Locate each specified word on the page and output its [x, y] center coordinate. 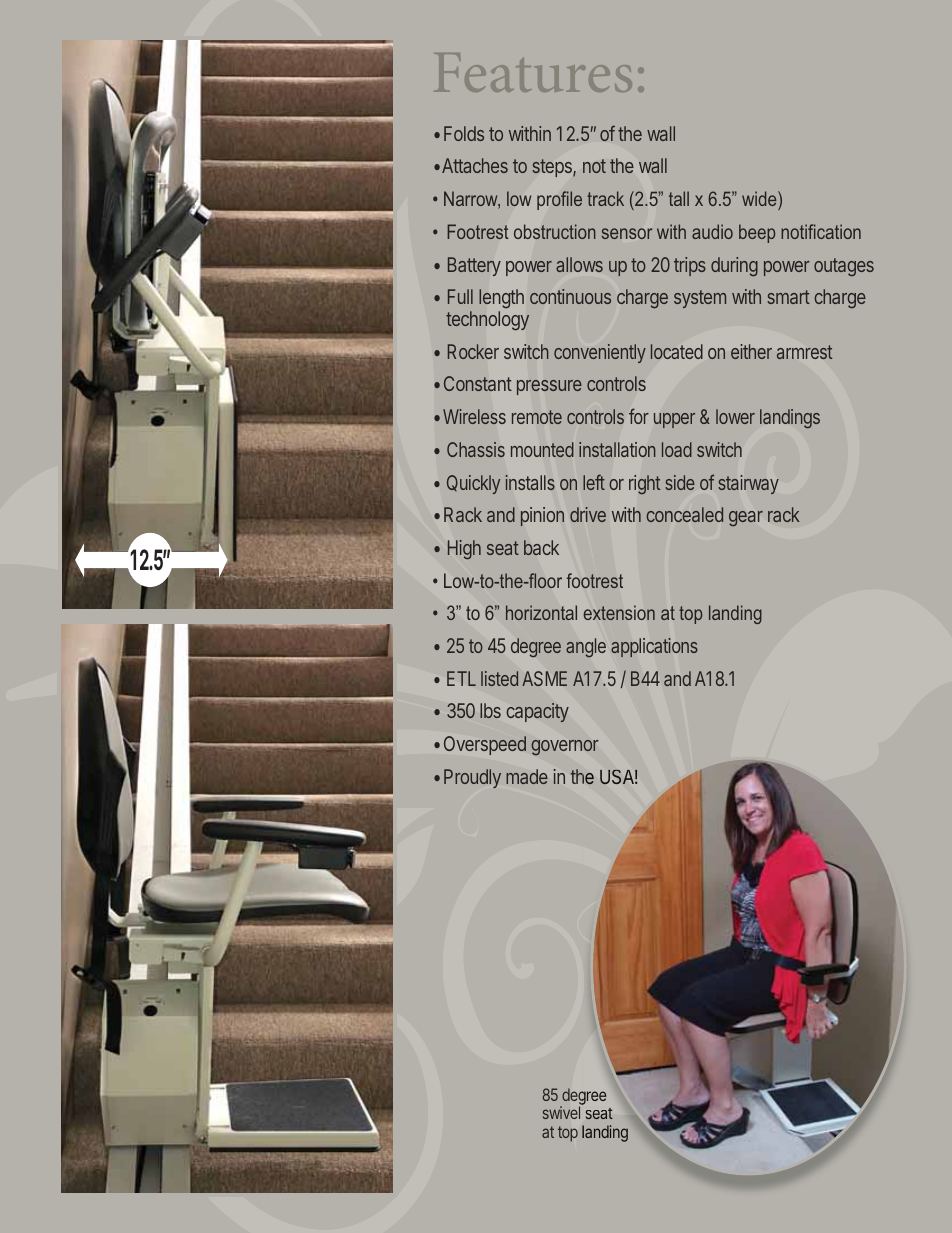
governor [564, 748]
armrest [804, 352]
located [677, 351]
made [527, 776]
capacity [538, 712]
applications [654, 647]
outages [844, 267]
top [568, 1134]
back [541, 547]
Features [533, 72]
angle [586, 648]
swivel [561, 1112]
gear [746, 518]
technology [487, 320]
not [594, 166]
